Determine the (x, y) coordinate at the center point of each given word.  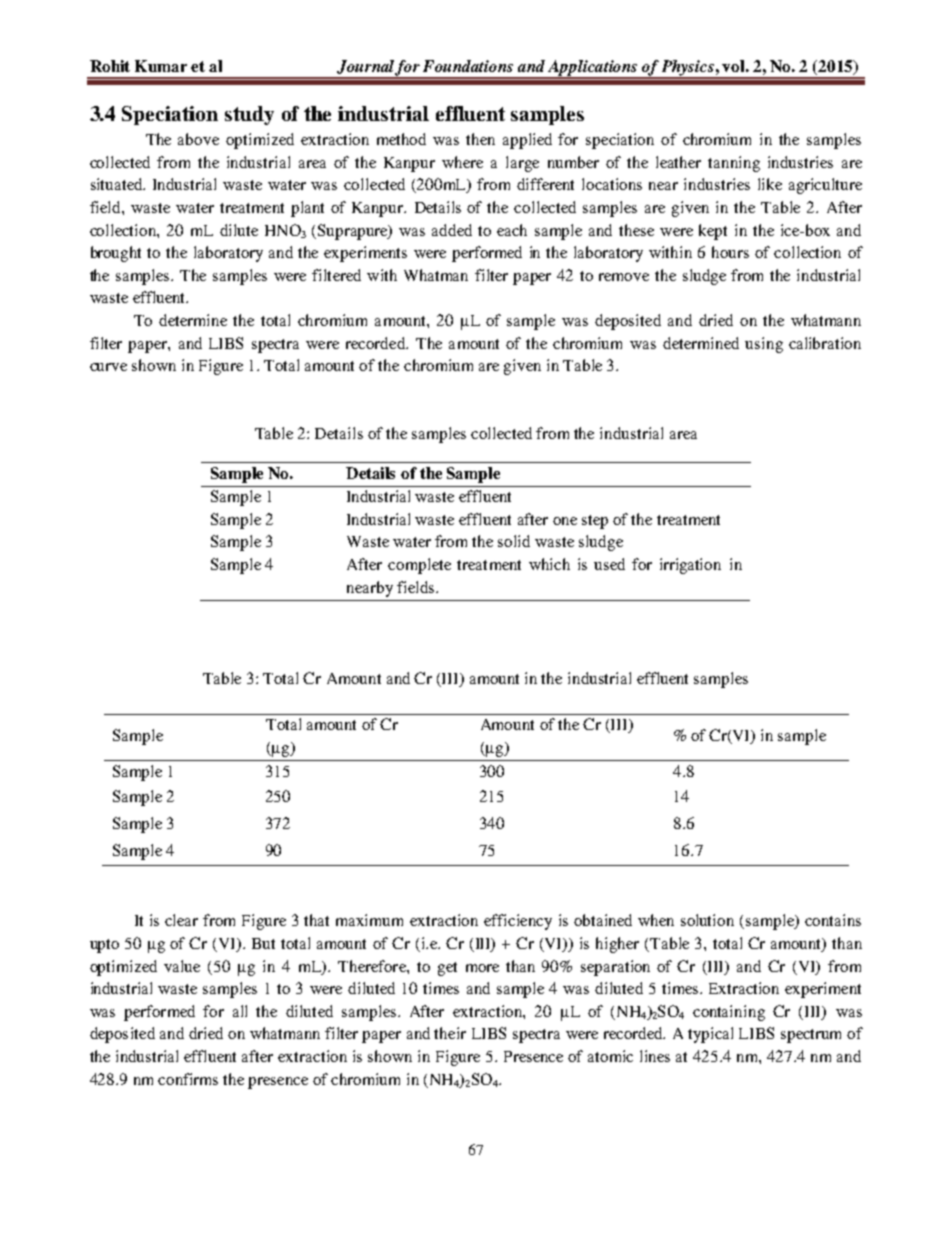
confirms (188, 1079)
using (764, 345)
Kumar (161, 66)
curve (108, 367)
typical (710, 1035)
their (450, 1033)
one (565, 521)
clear (181, 920)
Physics (688, 69)
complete (419, 566)
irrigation (690, 566)
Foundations (468, 66)
